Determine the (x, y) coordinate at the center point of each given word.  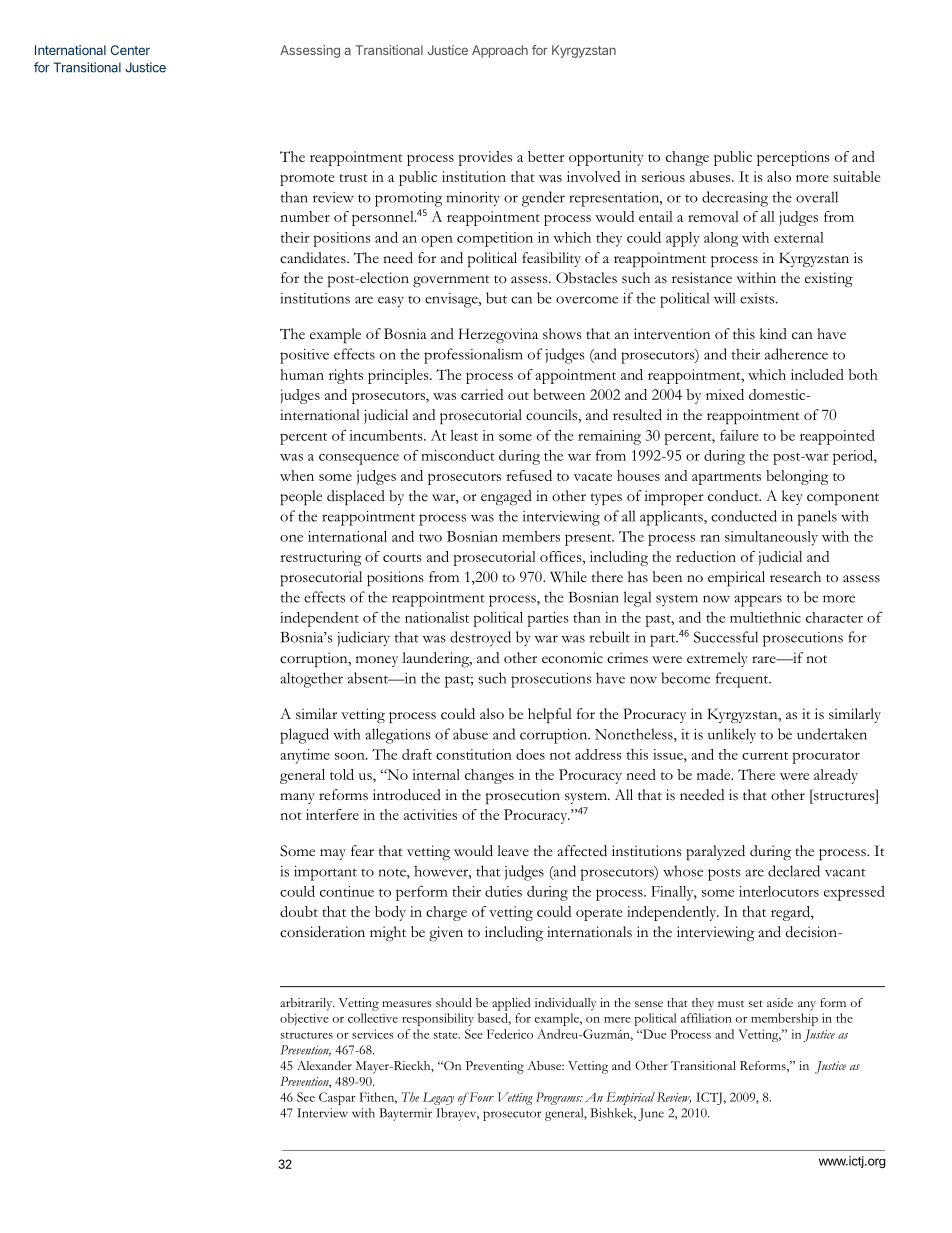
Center (130, 50)
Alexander (324, 1065)
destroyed (480, 638)
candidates (314, 258)
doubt (299, 911)
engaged (506, 498)
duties (503, 891)
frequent (743, 680)
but (496, 298)
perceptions (793, 158)
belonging (797, 477)
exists (757, 298)
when (297, 475)
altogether (311, 680)
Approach (500, 51)
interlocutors (779, 891)
